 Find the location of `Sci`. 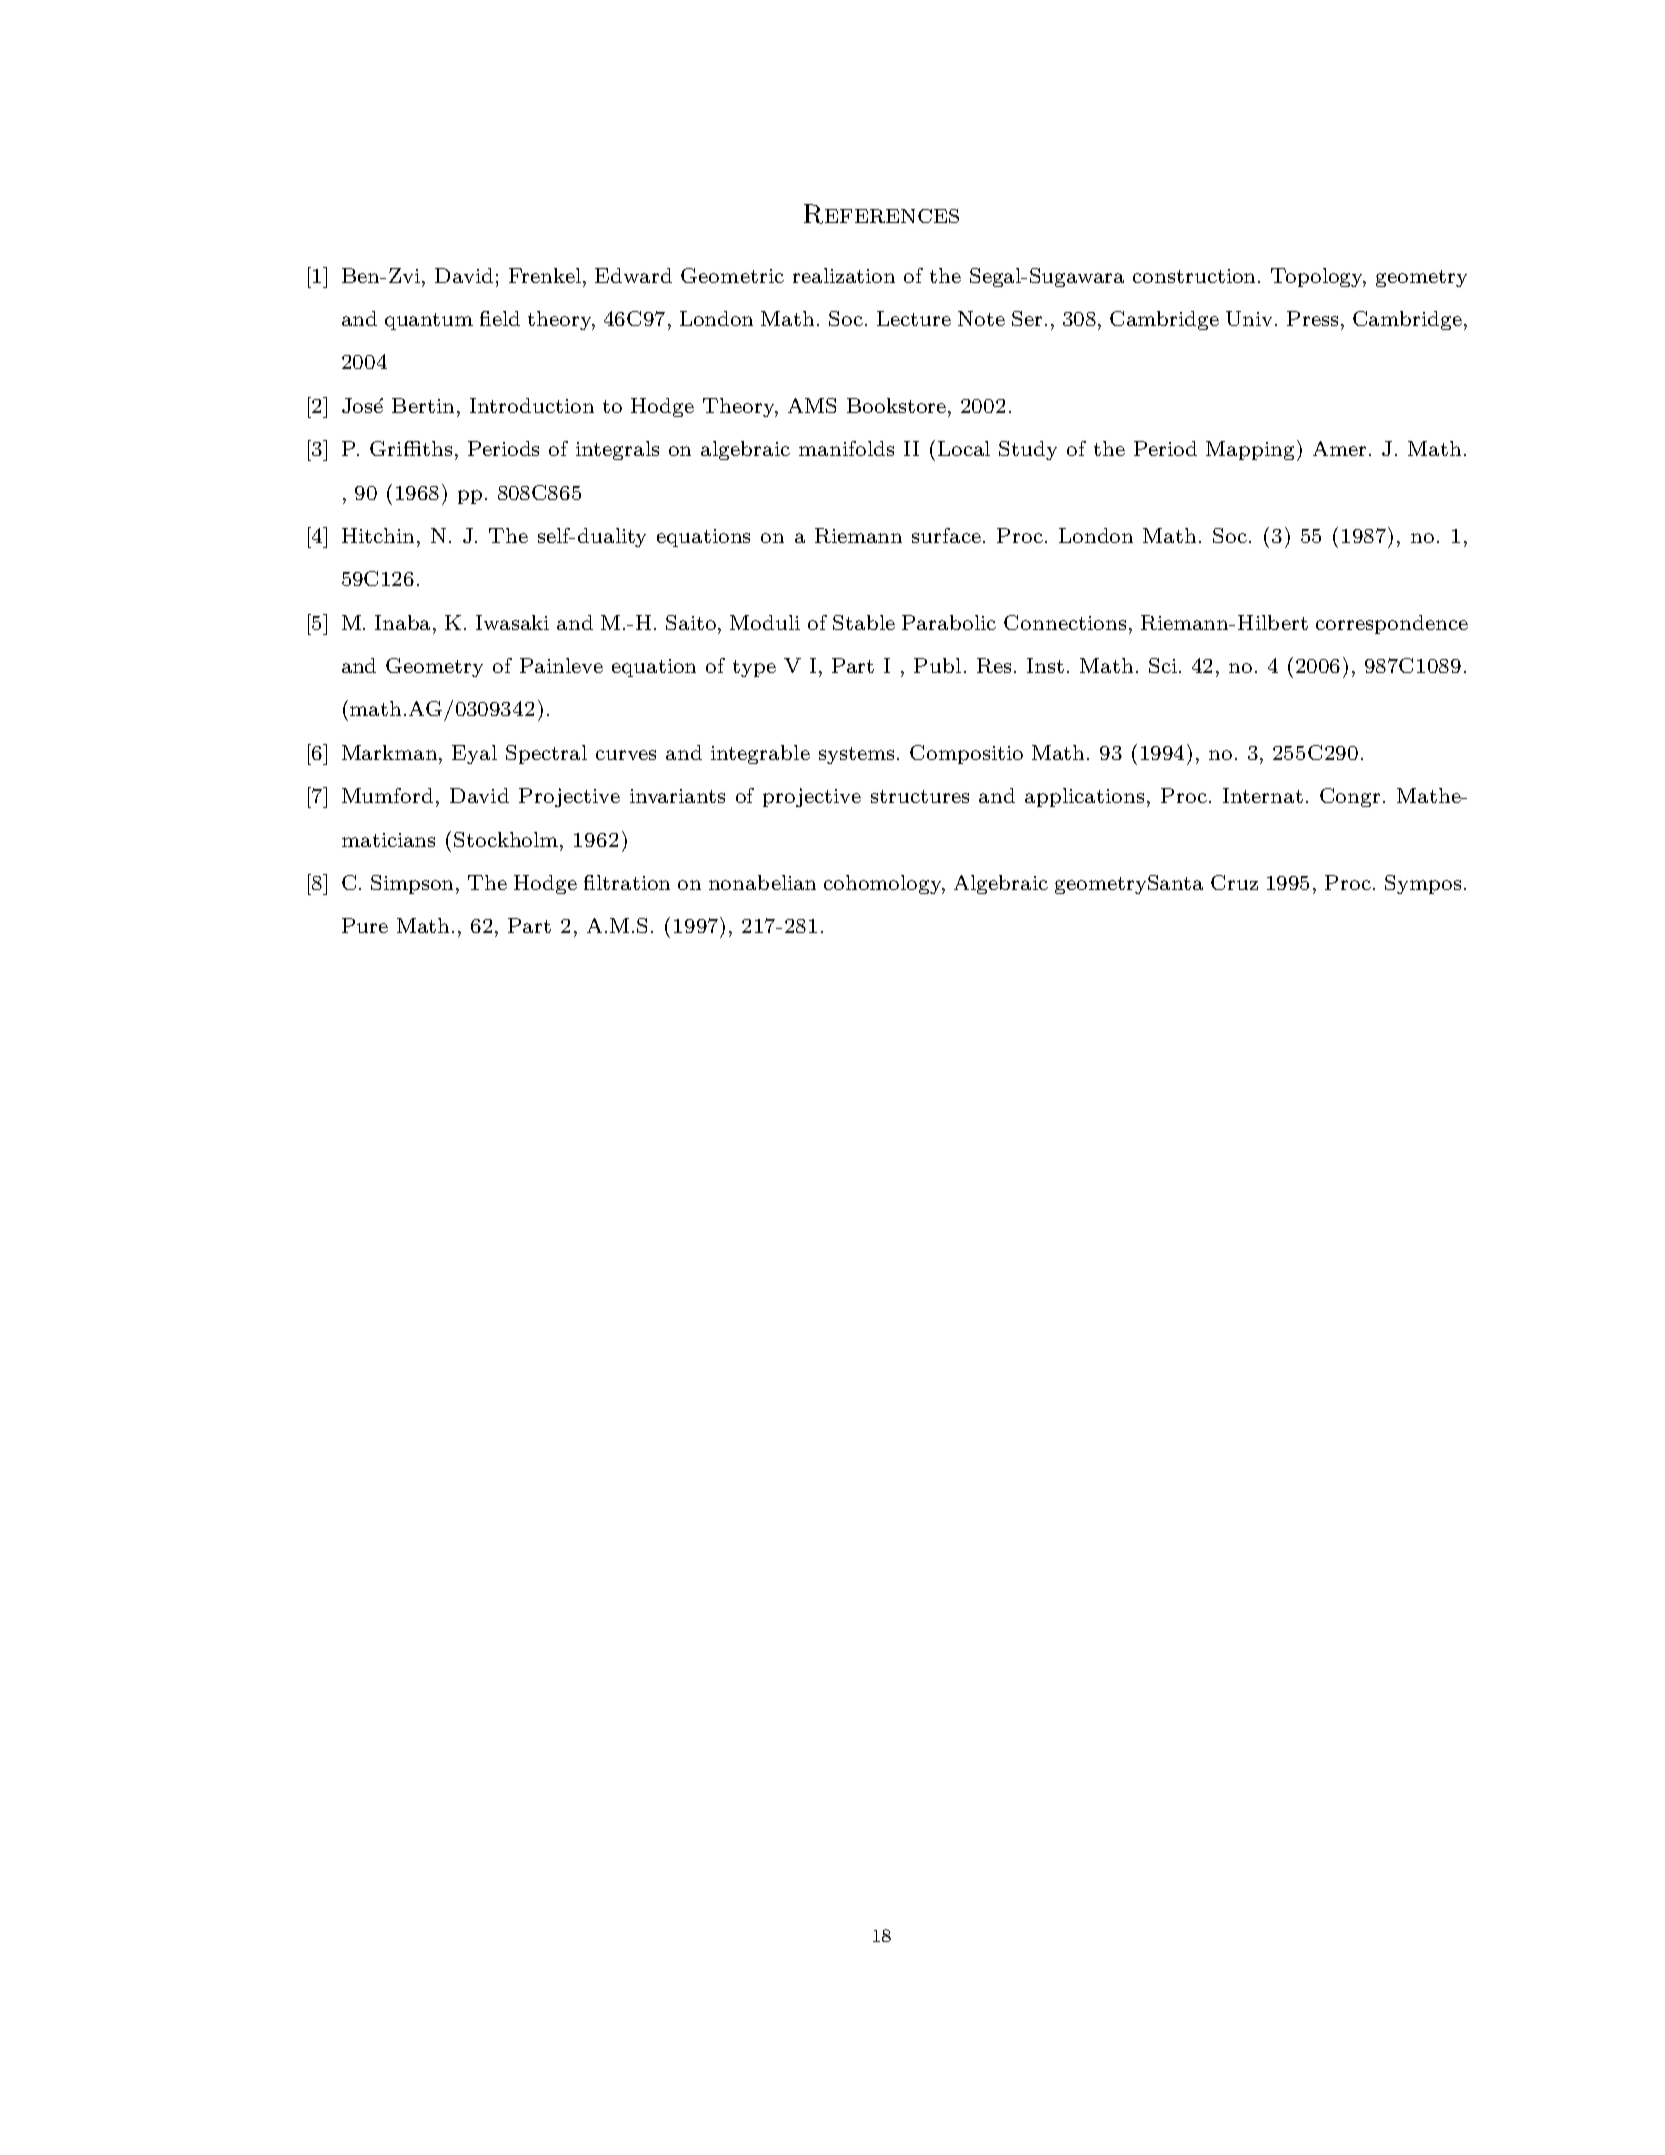

Sci is located at coordinates (1163, 665).
